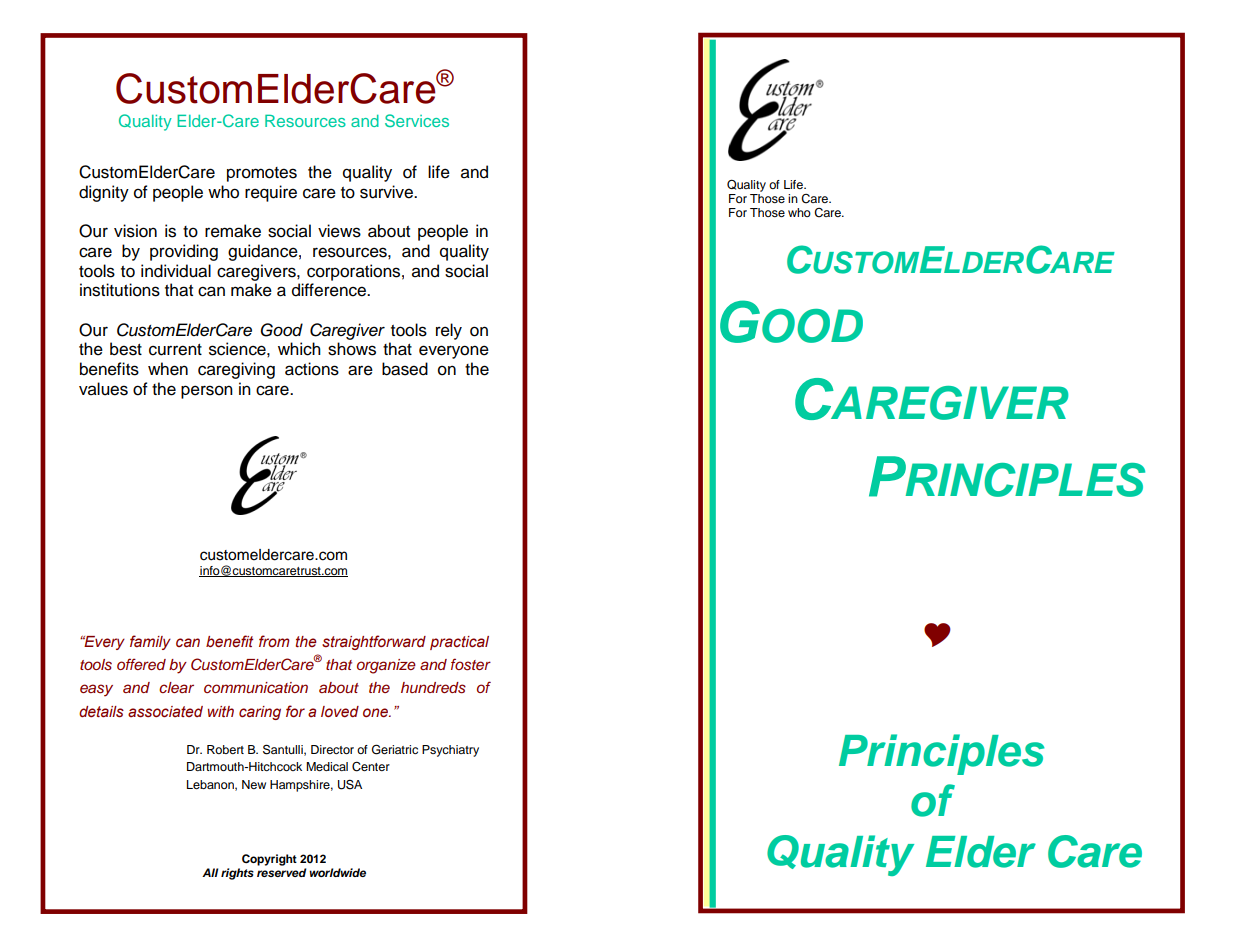  What do you see at coordinates (449, 331) in the image?
I see `rely` at bounding box center [449, 331].
